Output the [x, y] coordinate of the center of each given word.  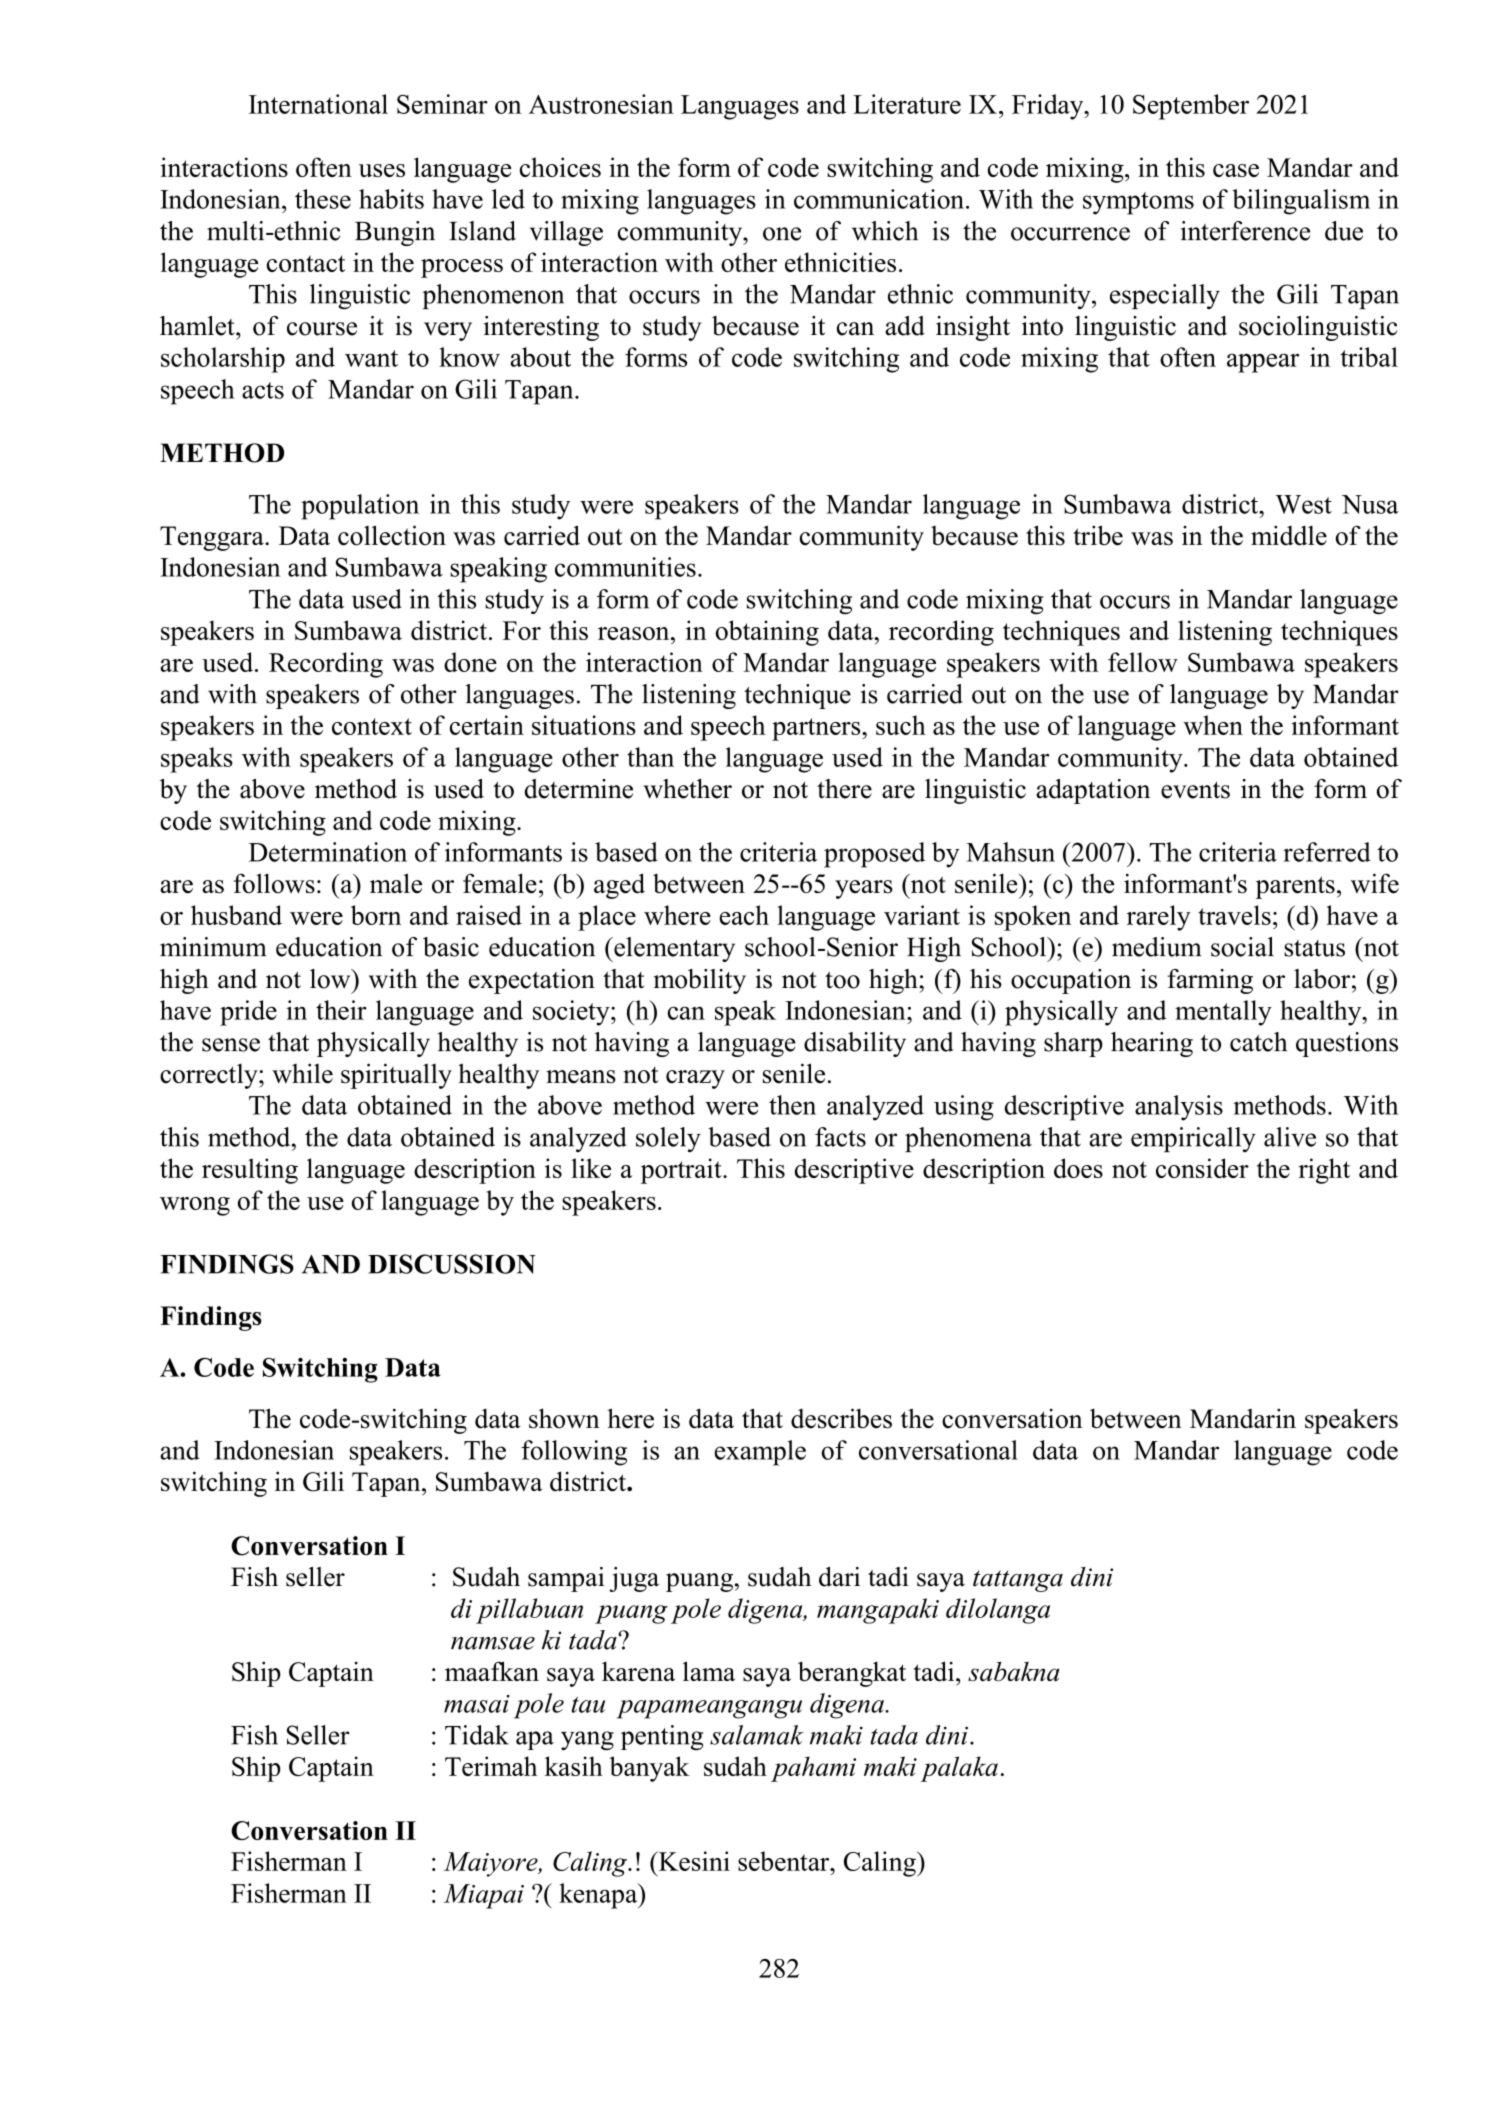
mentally [1223, 1013]
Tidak [477, 1735]
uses [382, 170]
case [1236, 170]
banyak [649, 1769]
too [842, 980]
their [341, 1010]
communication [879, 199]
